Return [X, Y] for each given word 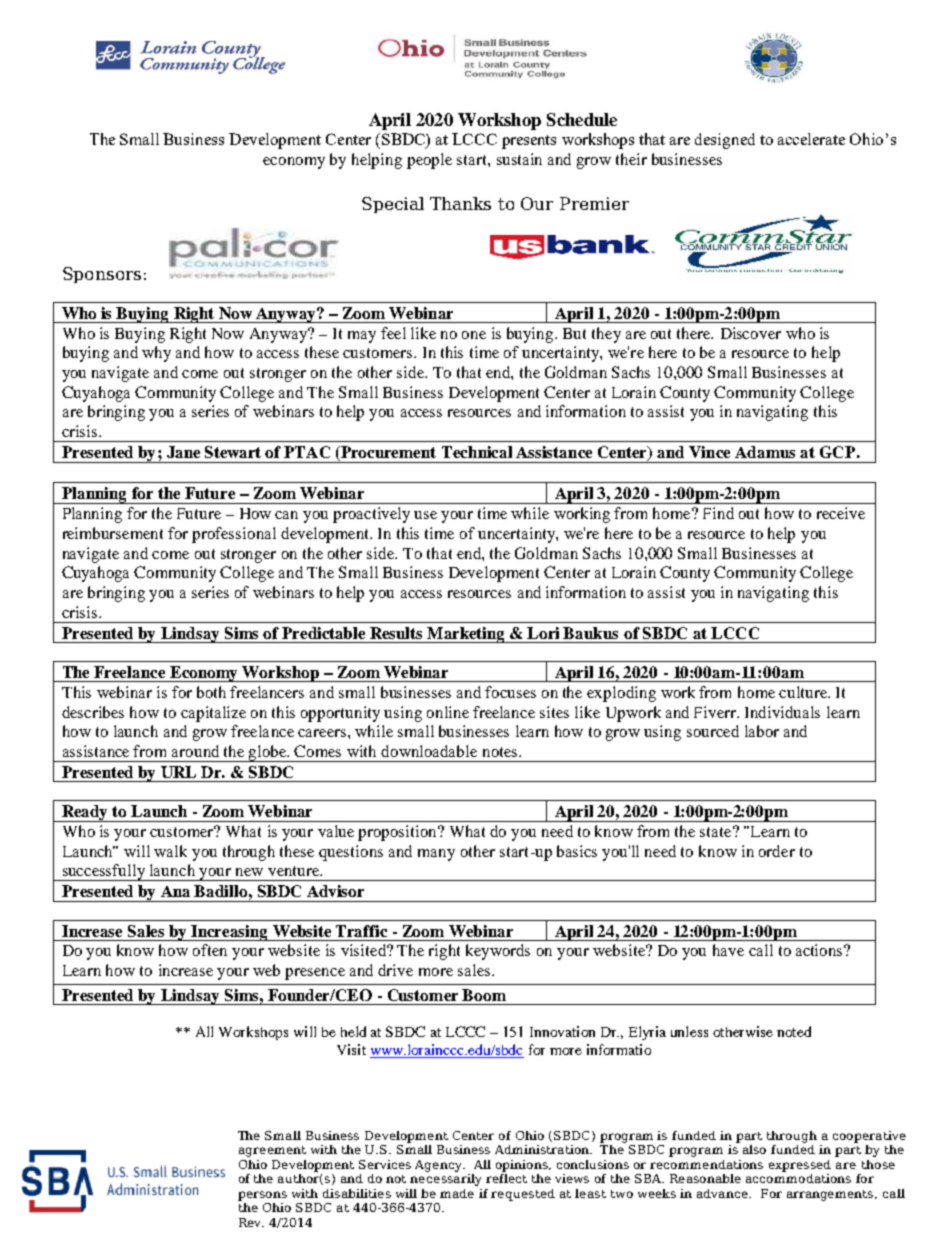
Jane [183, 452]
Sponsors [102, 275]
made [457, 1193]
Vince [709, 452]
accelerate [811, 139]
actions [821, 950]
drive [395, 970]
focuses [510, 692]
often [210, 950]
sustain [519, 159]
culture [804, 692]
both [211, 692]
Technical [477, 452]
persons [262, 1196]
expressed [800, 1166]
